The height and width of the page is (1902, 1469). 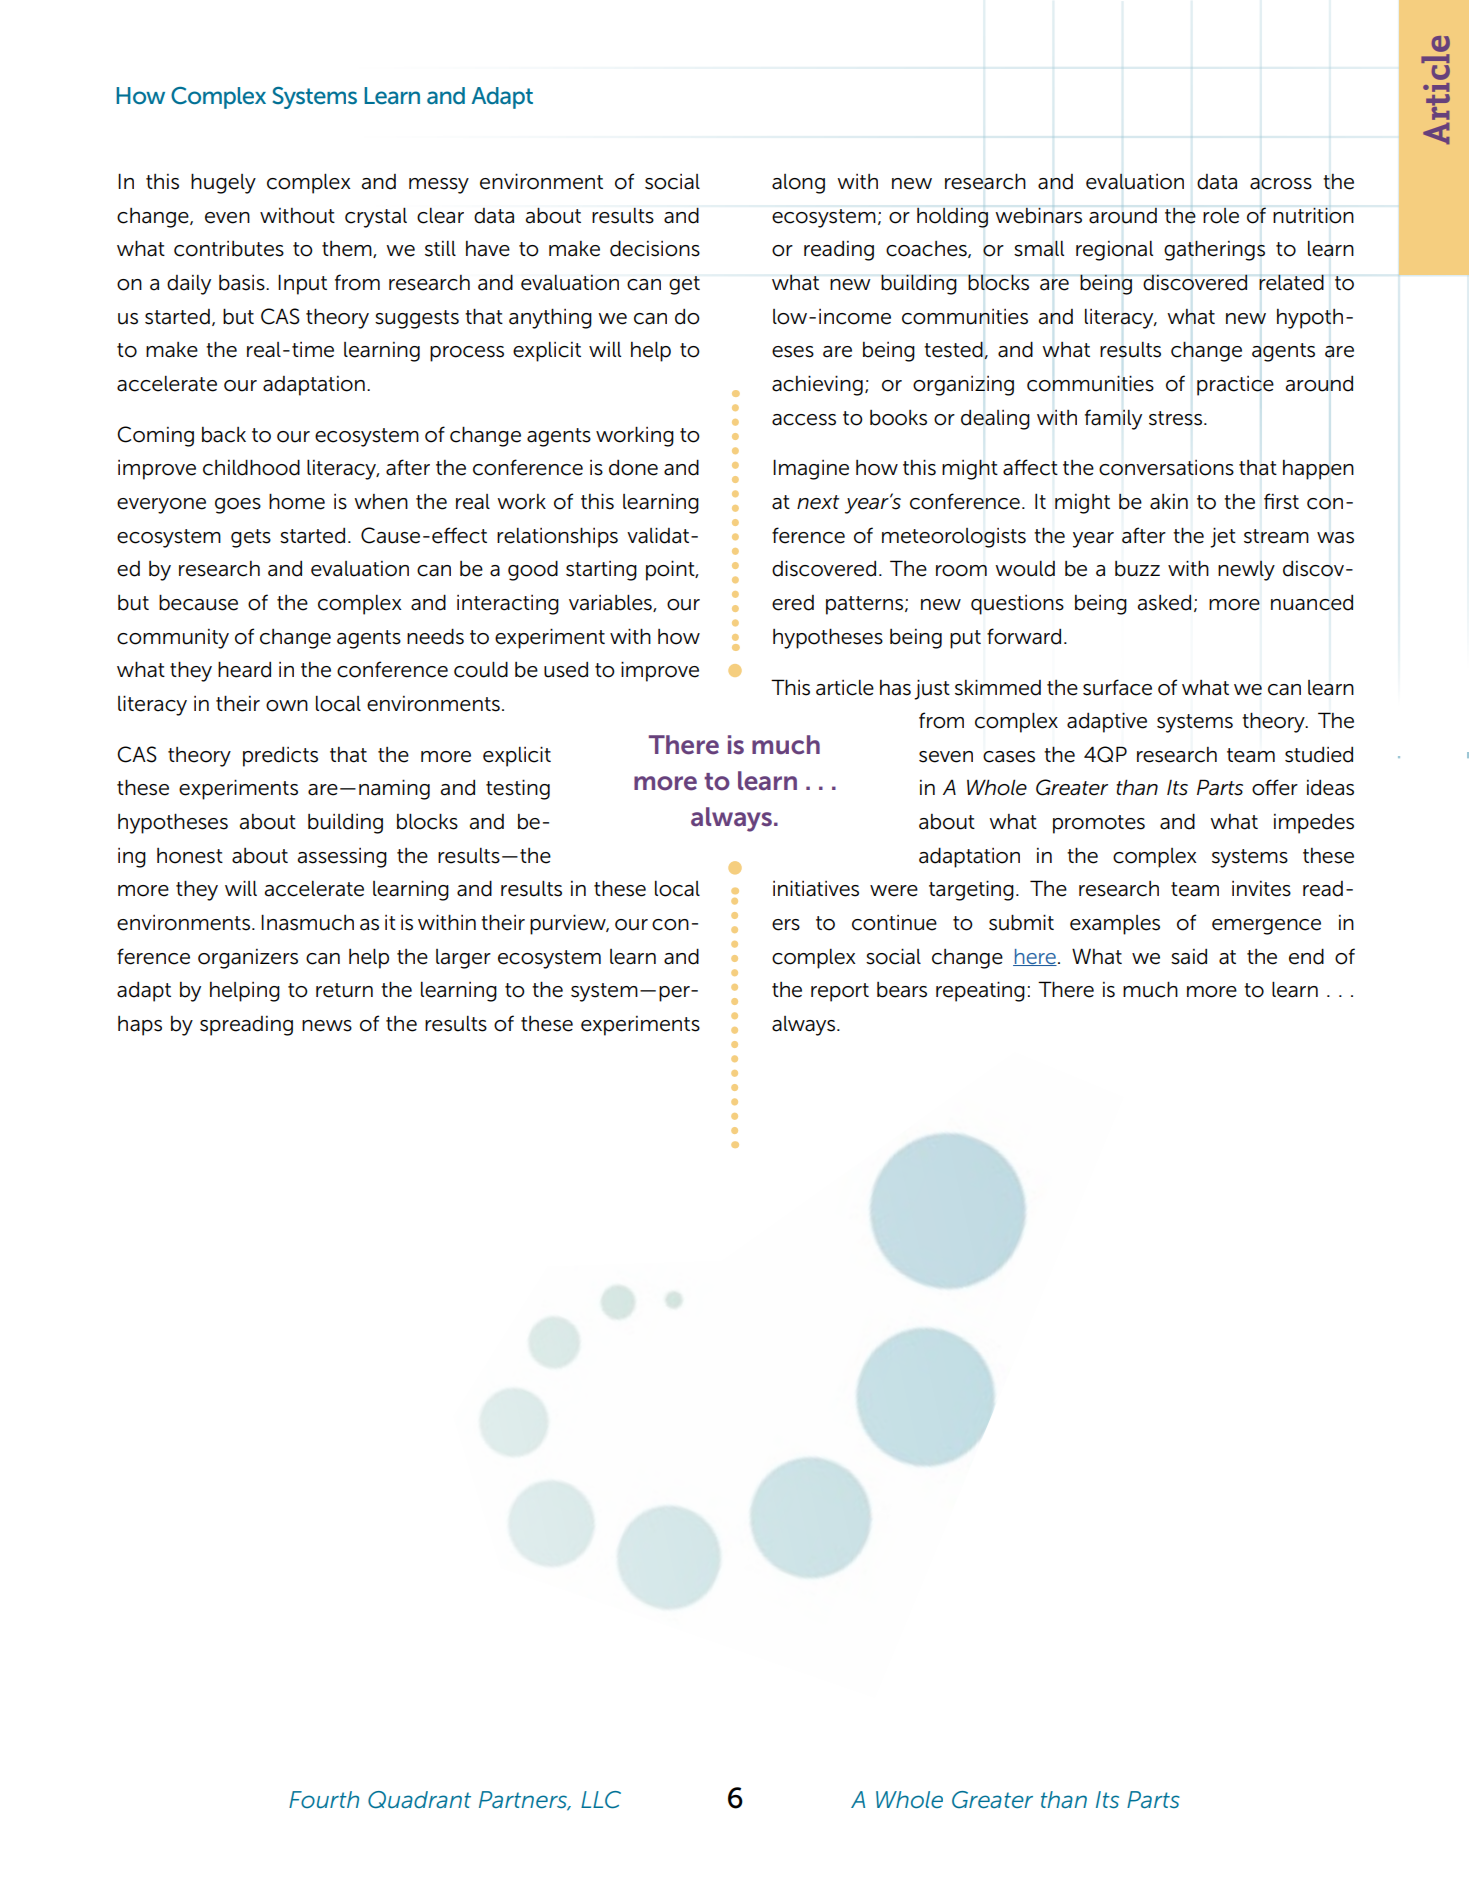 What do you see at coordinates (601, 1800) in the page?
I see `LLC` at bounding box center [601, 1800].
